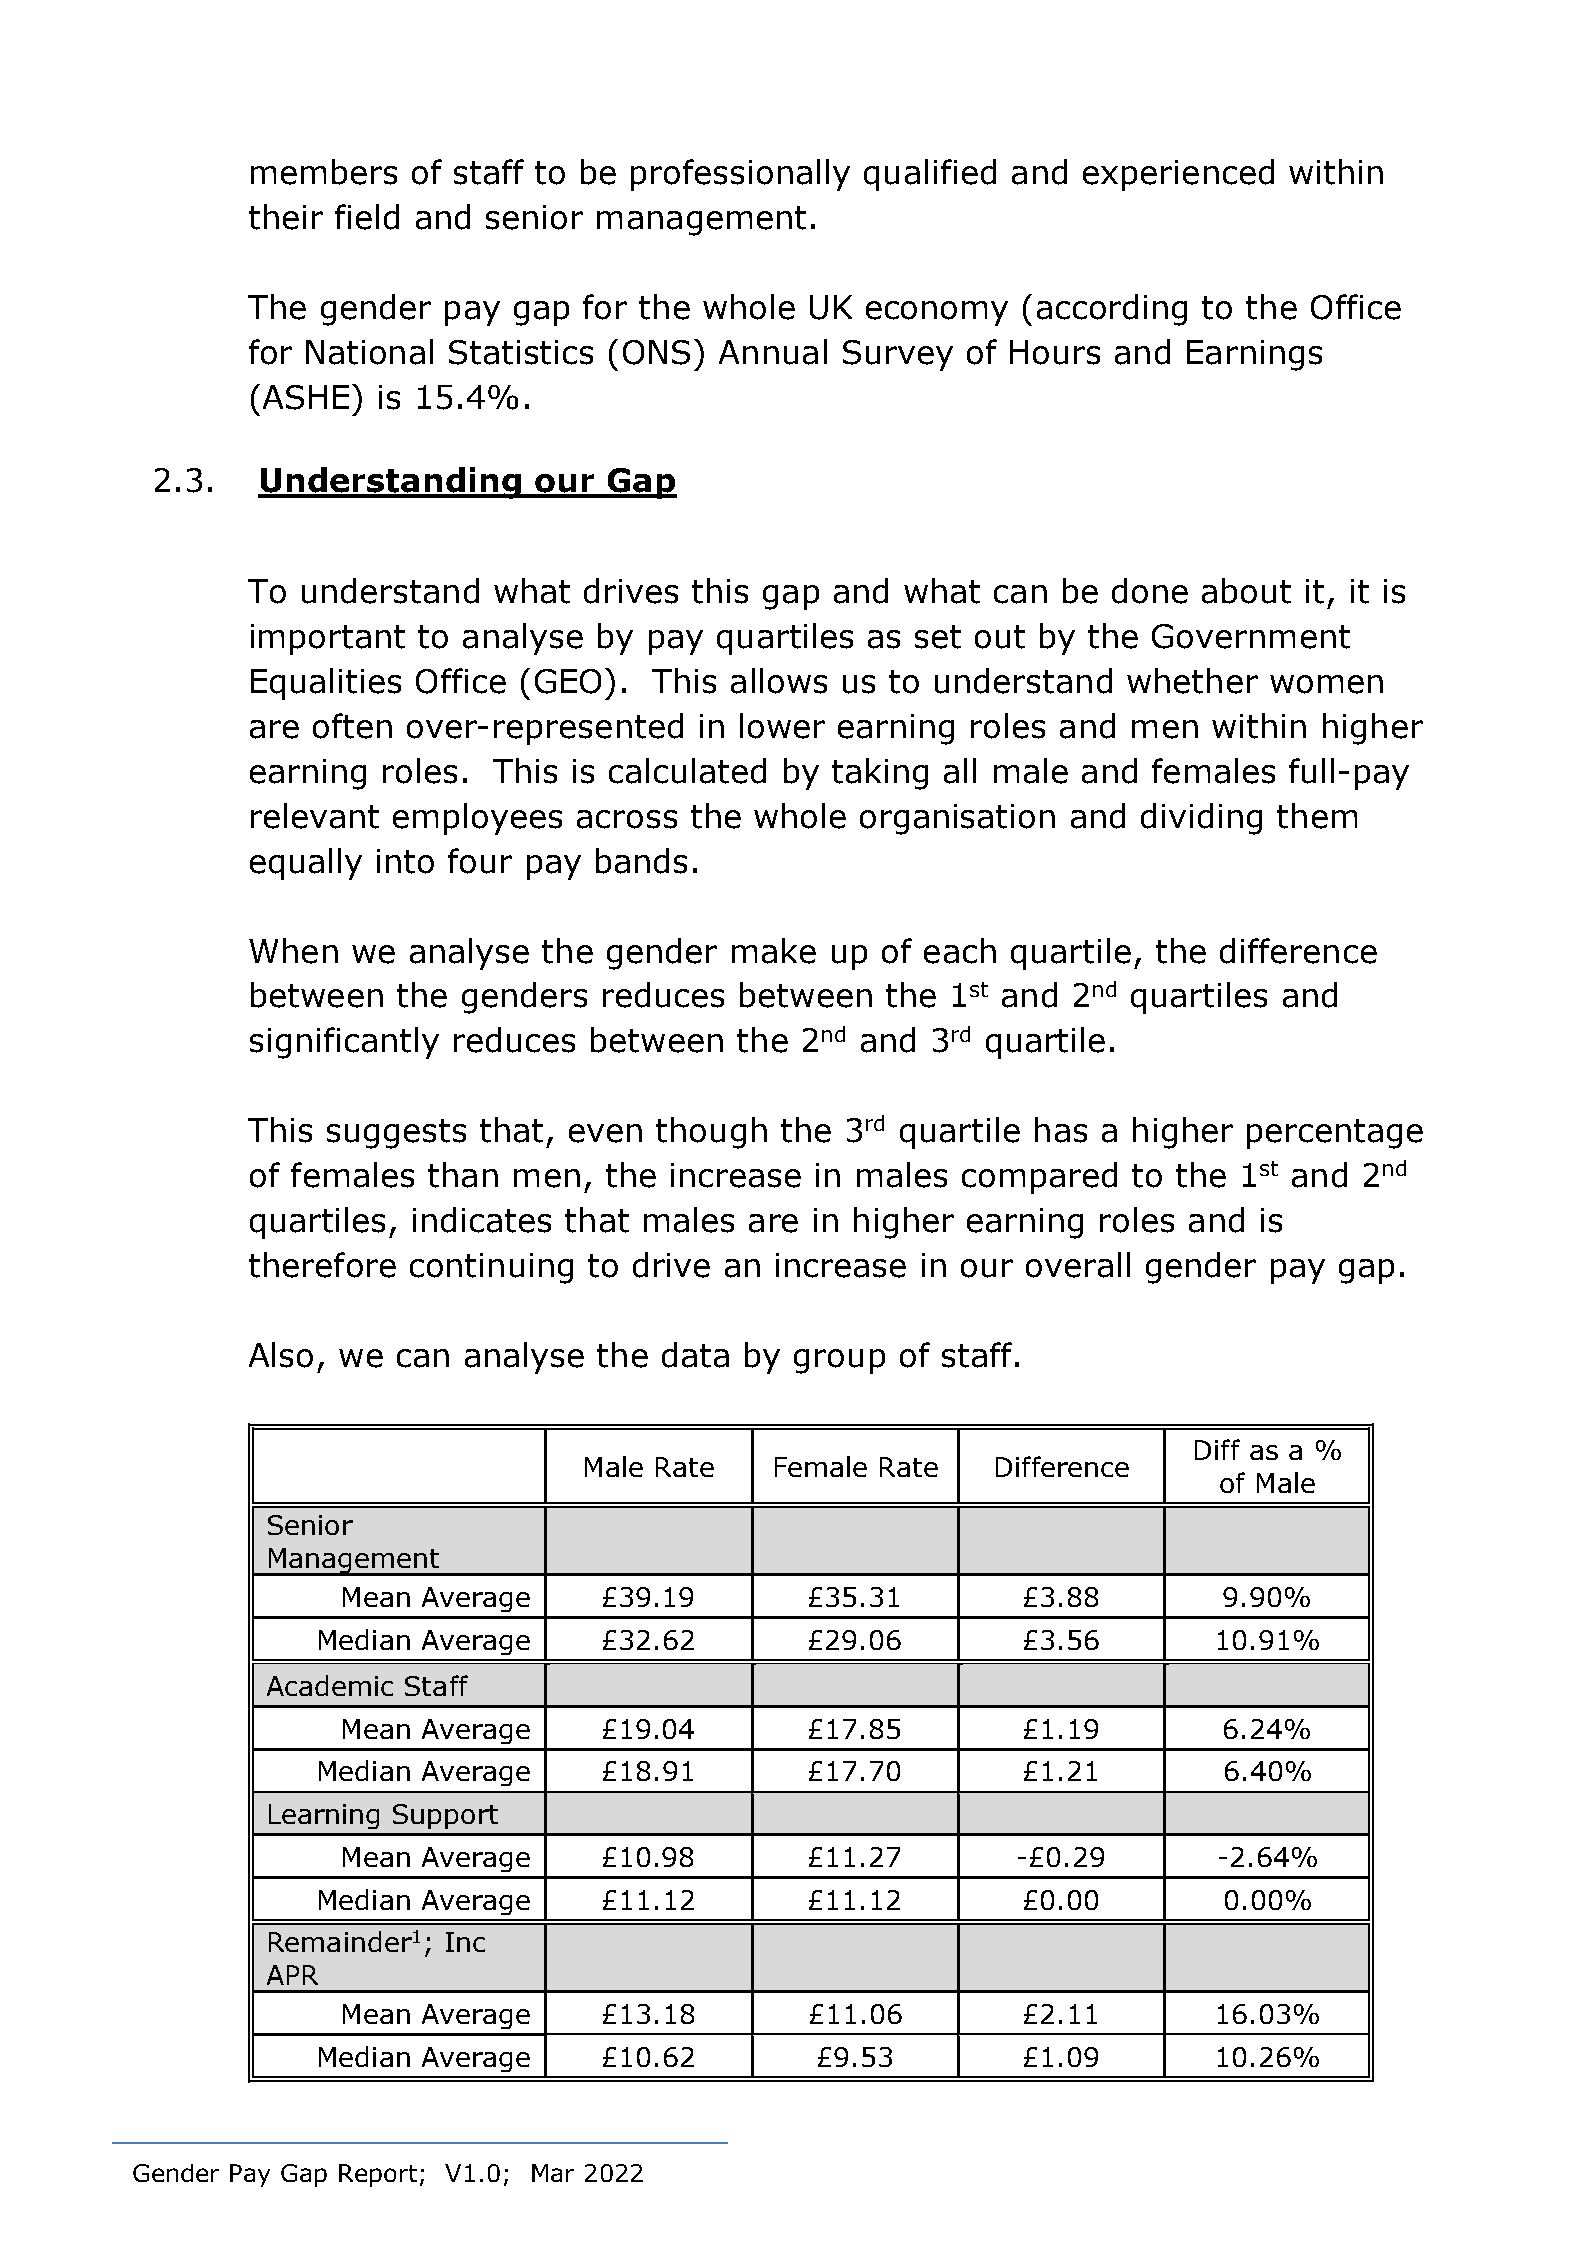  I want to click on professionally, so click(740, 175).
